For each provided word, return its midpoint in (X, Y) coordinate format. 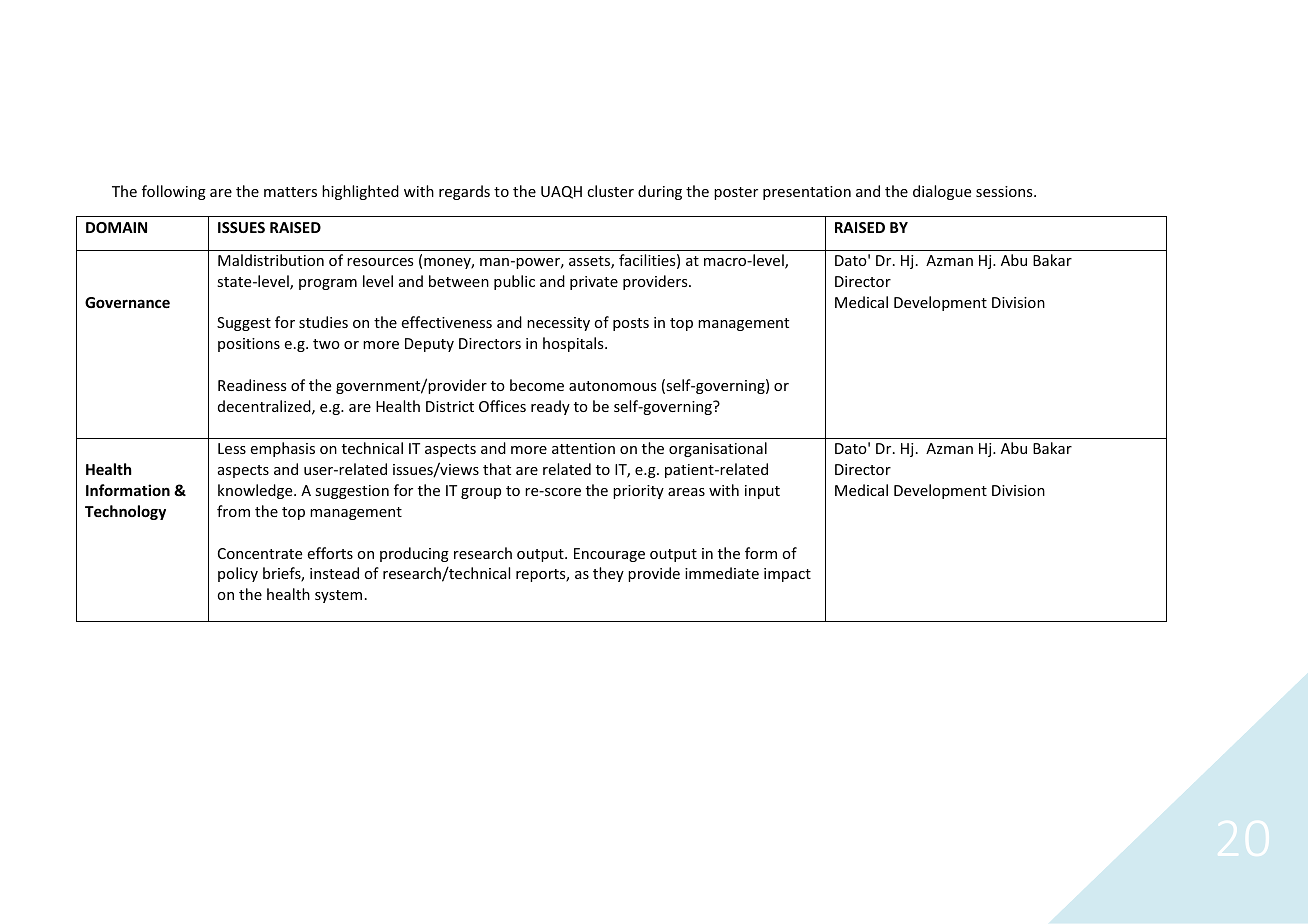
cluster (610, 191)
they (608, 574)
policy (238, 574)
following (174, 192)
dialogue (942, 192)
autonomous (612, 386)
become (537, 385)
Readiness (252, 385)
